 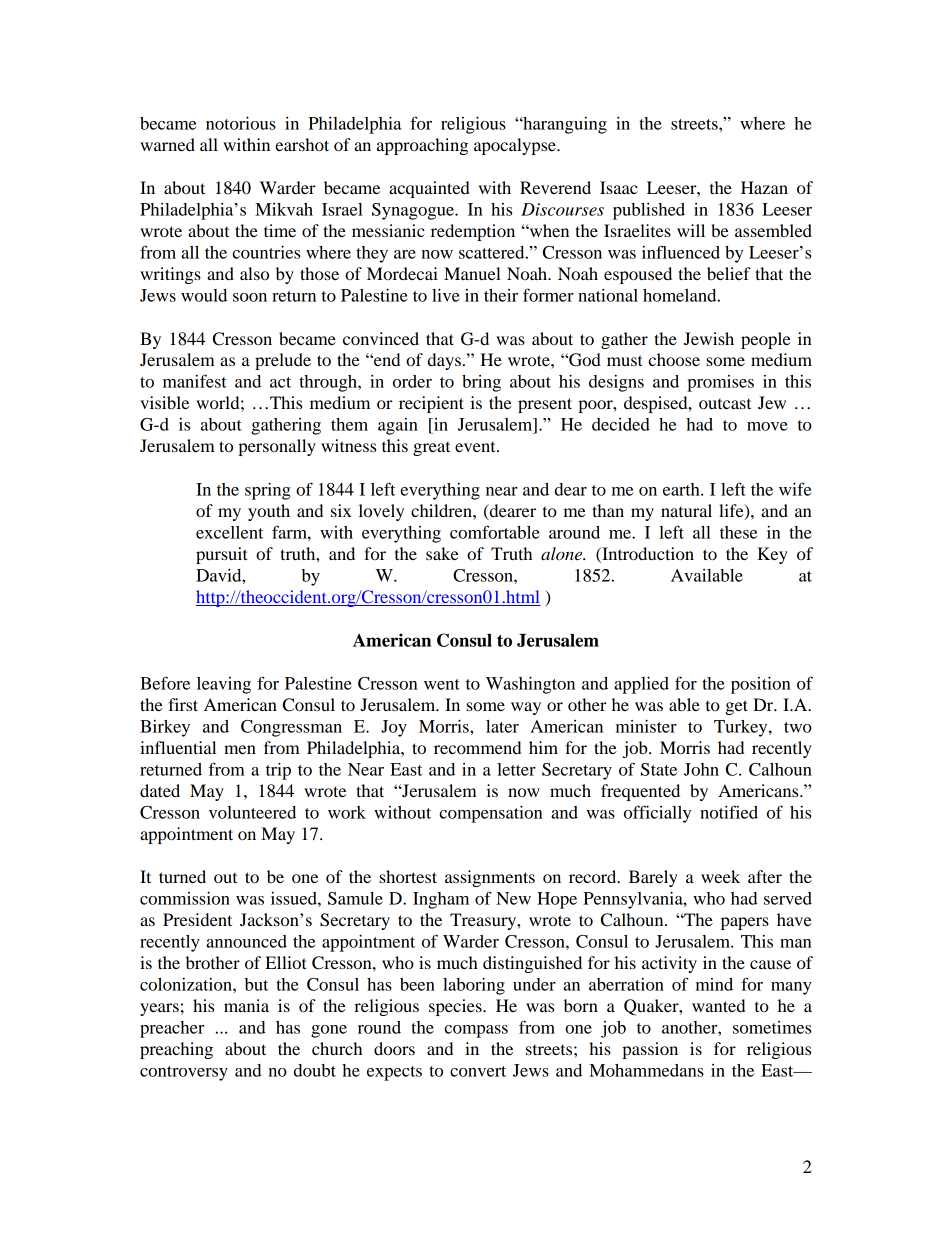 I want to click on convert, so click(x=478, y=1071).
